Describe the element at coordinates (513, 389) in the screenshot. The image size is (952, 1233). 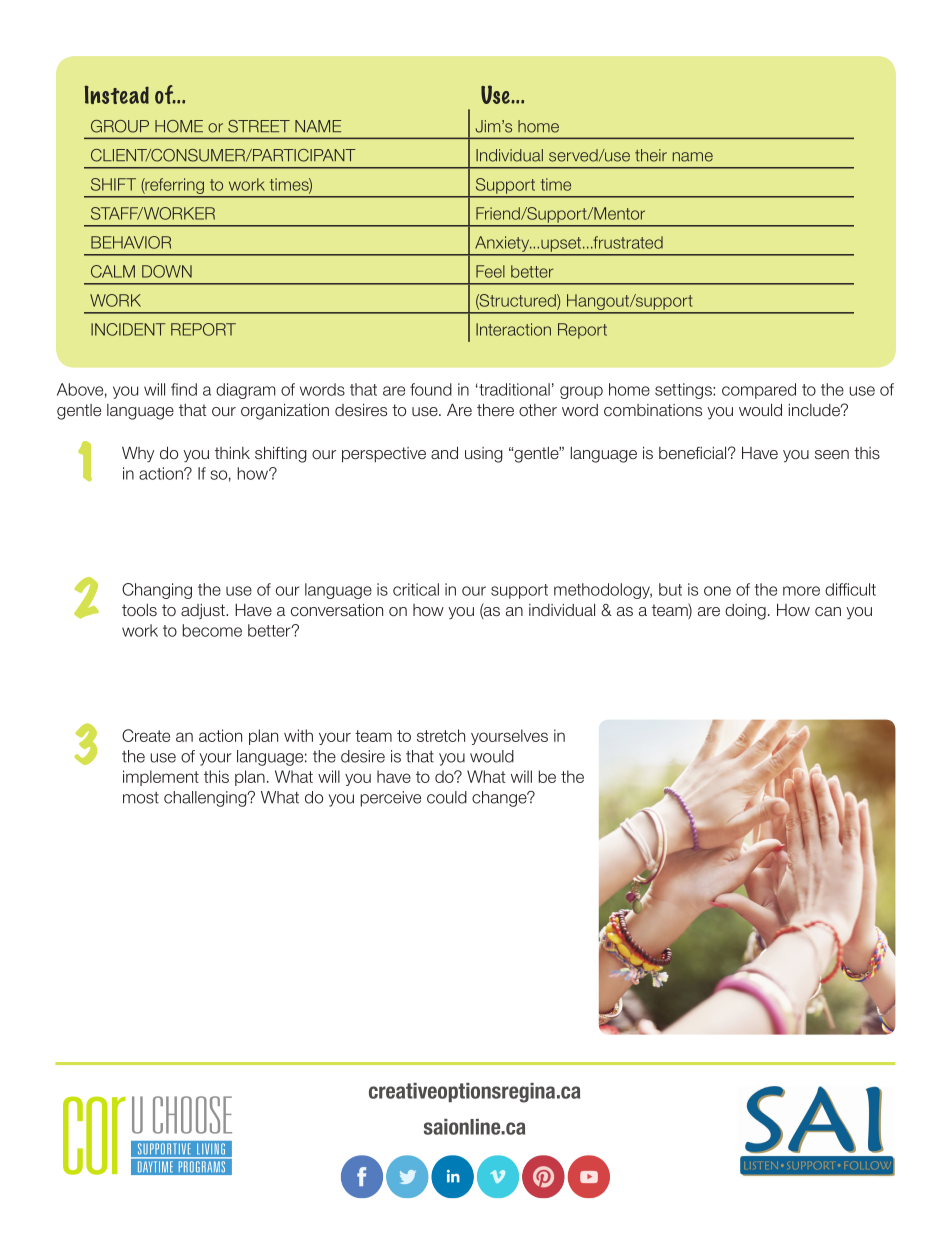
I see `traditional` at that location.
